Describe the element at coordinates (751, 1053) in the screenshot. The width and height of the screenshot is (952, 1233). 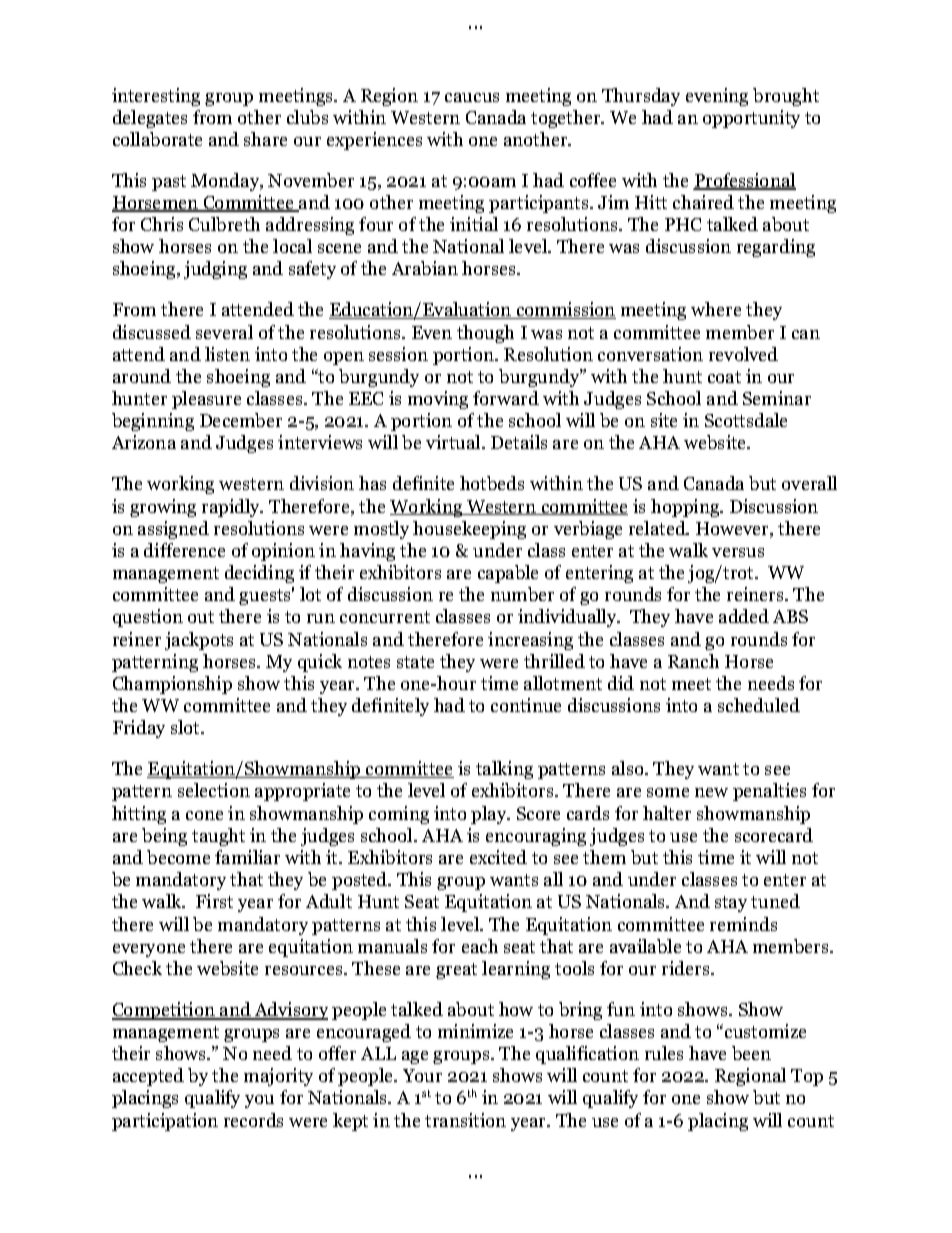
I see `been` at that location.
